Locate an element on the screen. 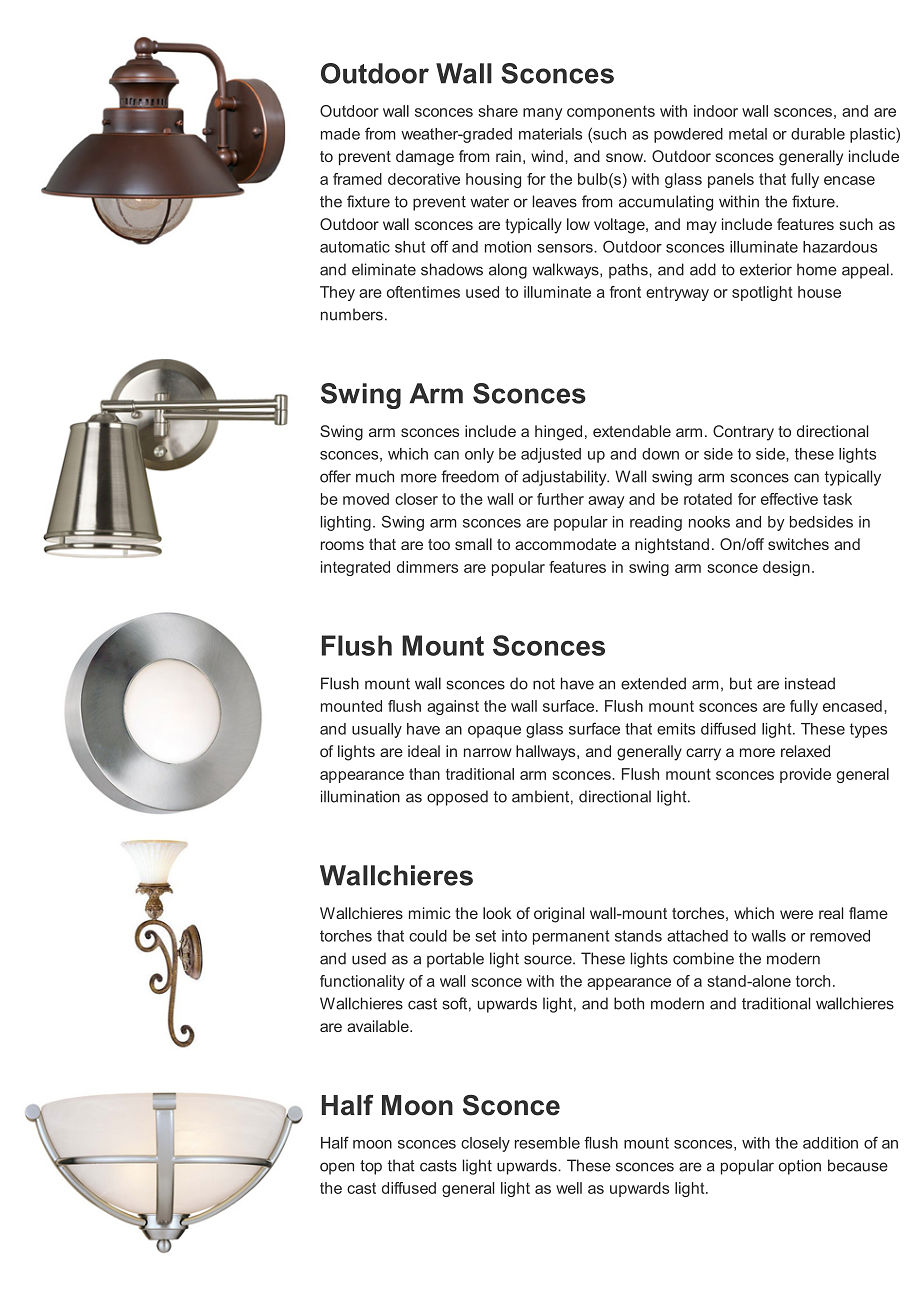  mimic is located at coordinates (430, 913).
